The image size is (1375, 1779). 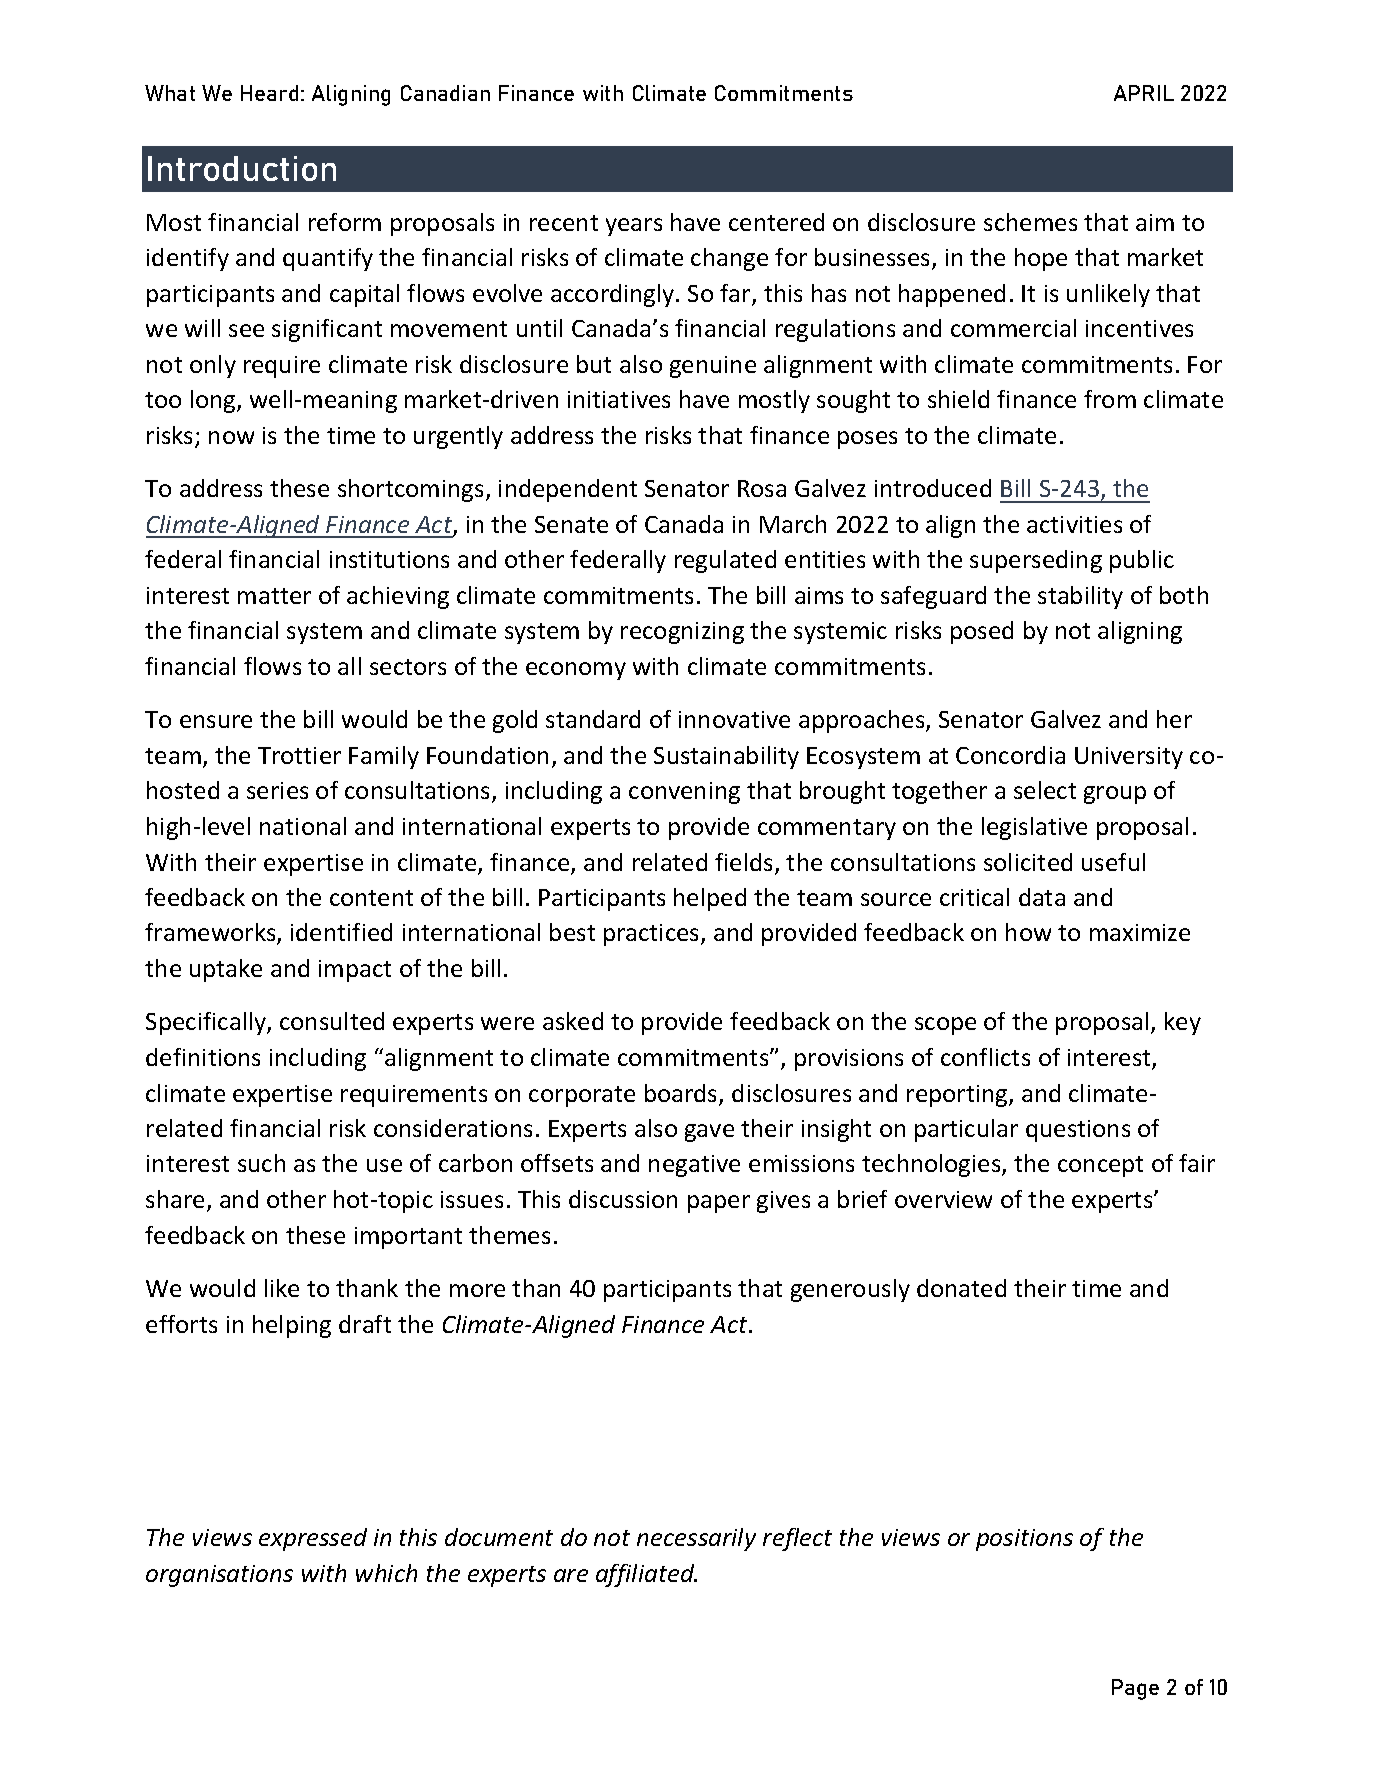 I want to click on regulated, so click(x=725, y=561).
